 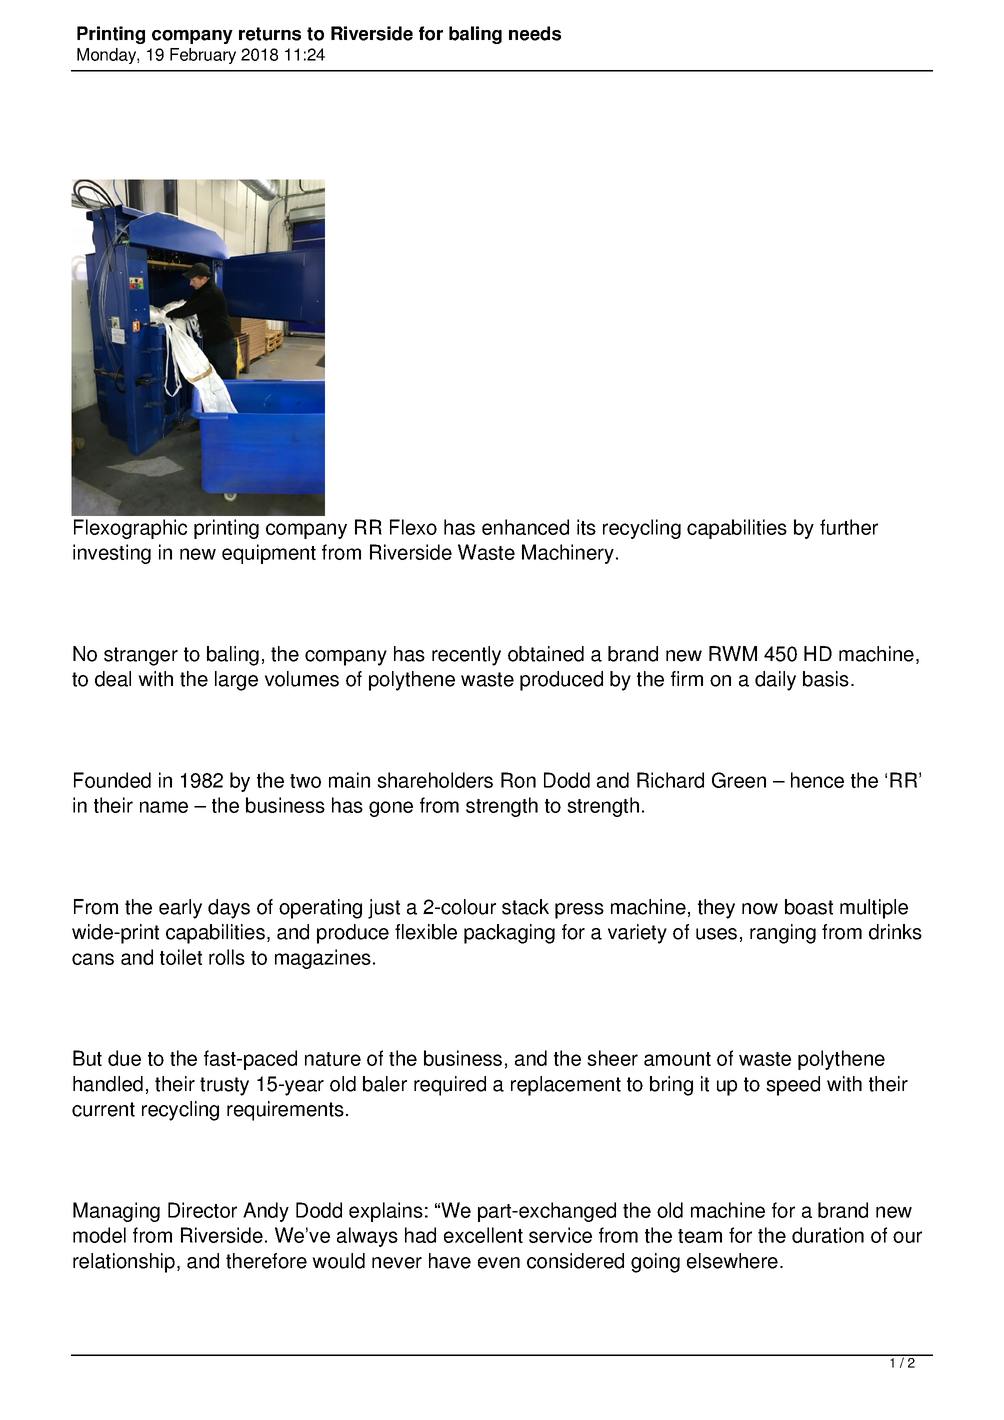 What do you see at coordinates (203, 56) in the screenshot?
I see `February` at bounding box center [203, 56].
